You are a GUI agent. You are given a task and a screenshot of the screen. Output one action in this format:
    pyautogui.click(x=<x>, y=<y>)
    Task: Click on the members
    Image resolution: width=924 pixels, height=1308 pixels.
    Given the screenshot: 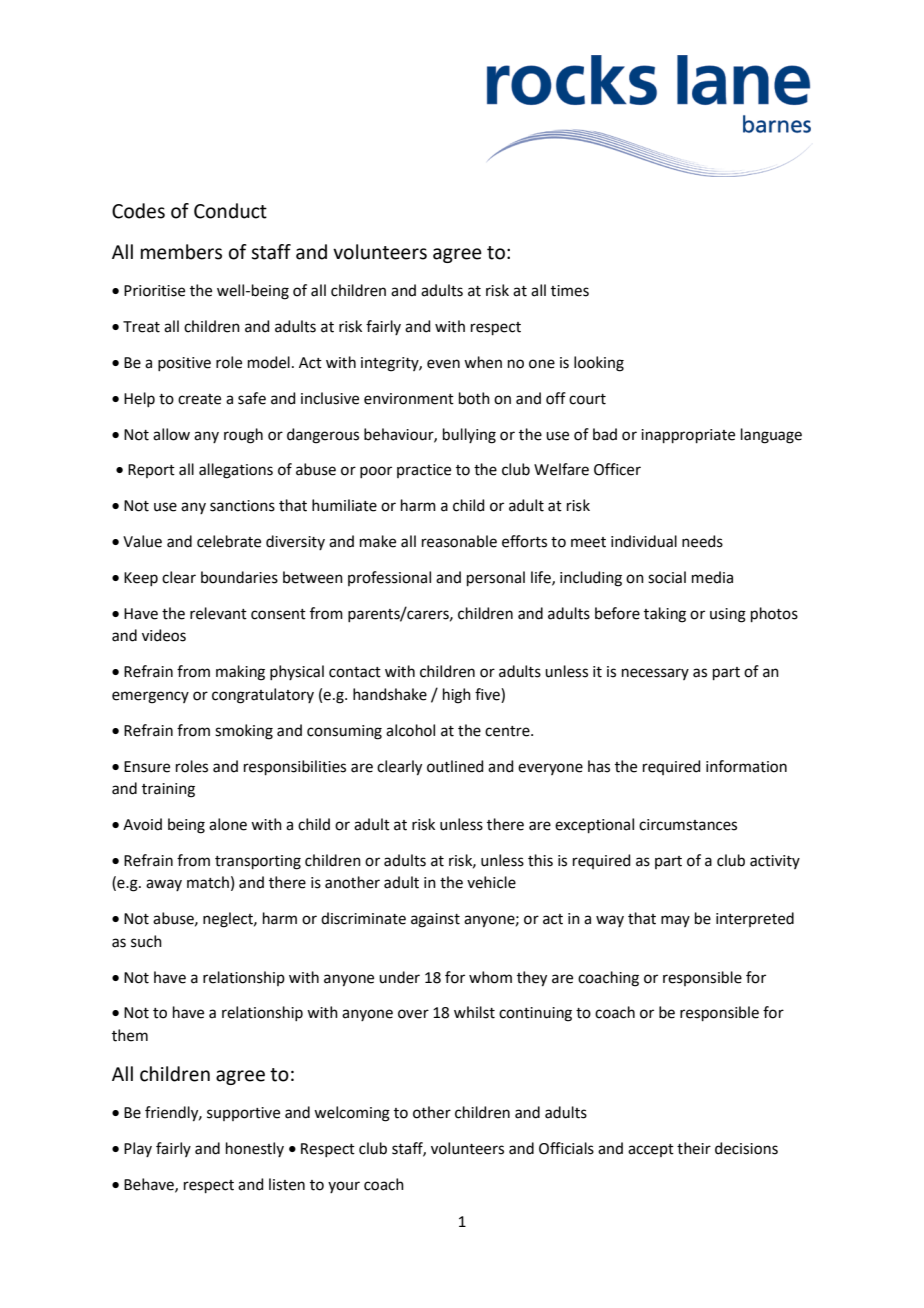 What is the action you would take?
    pyautogui.click(x=181, y=252)
